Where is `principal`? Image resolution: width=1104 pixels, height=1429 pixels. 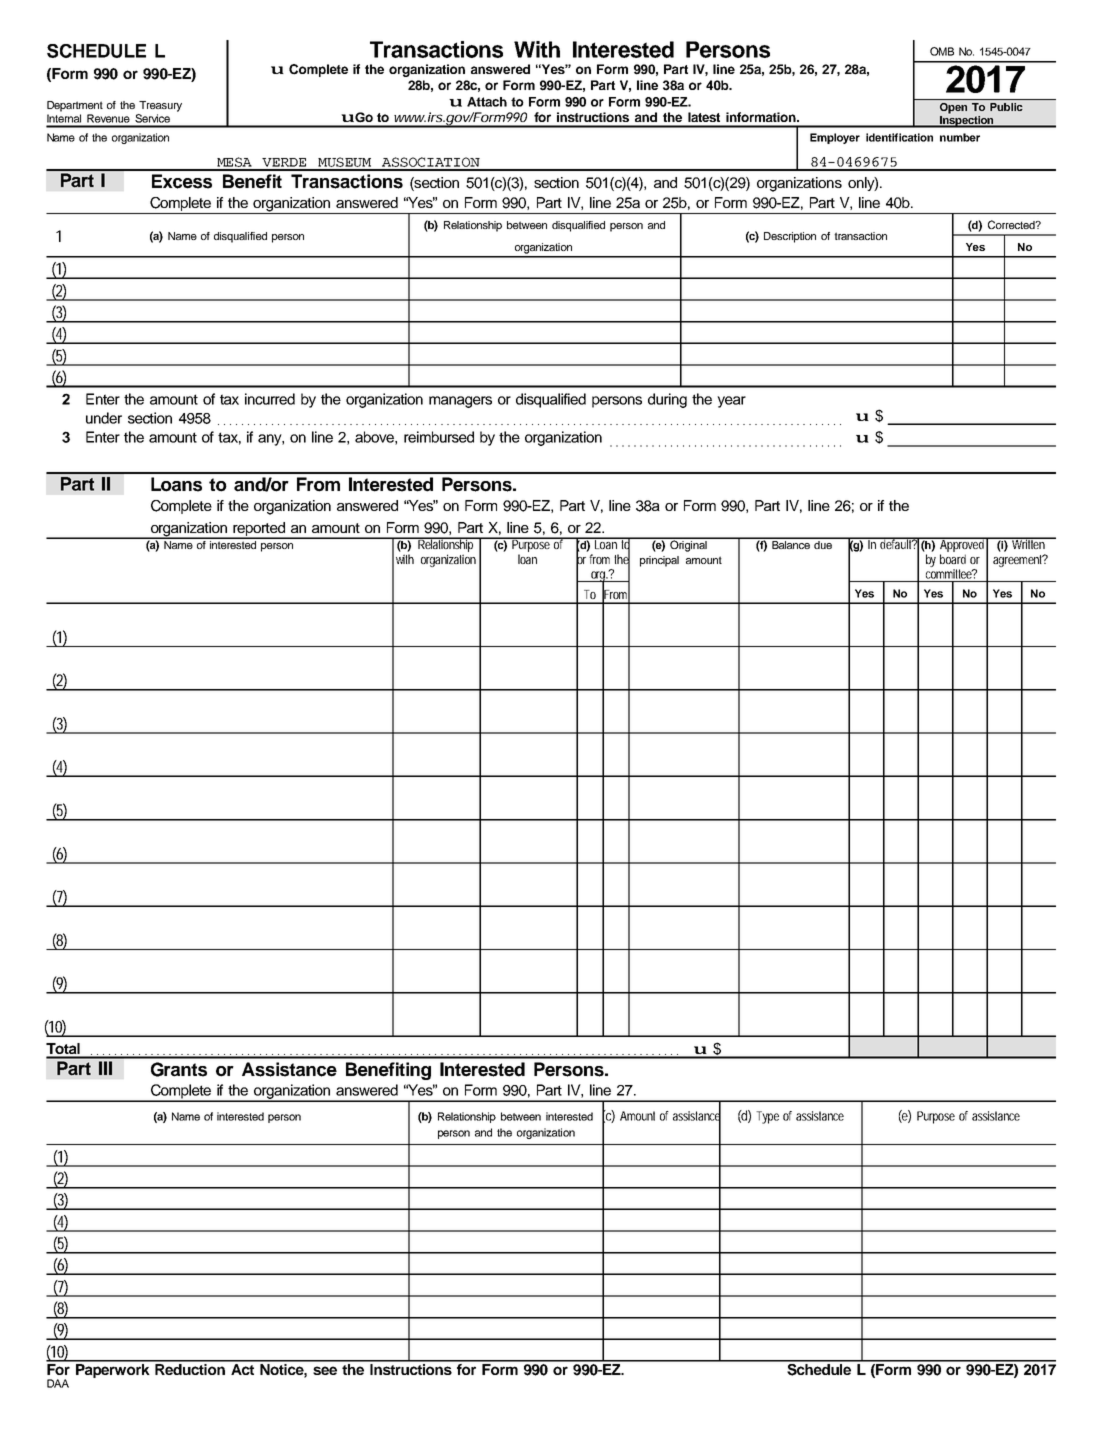
principal is located at coordinates (659, 561).
